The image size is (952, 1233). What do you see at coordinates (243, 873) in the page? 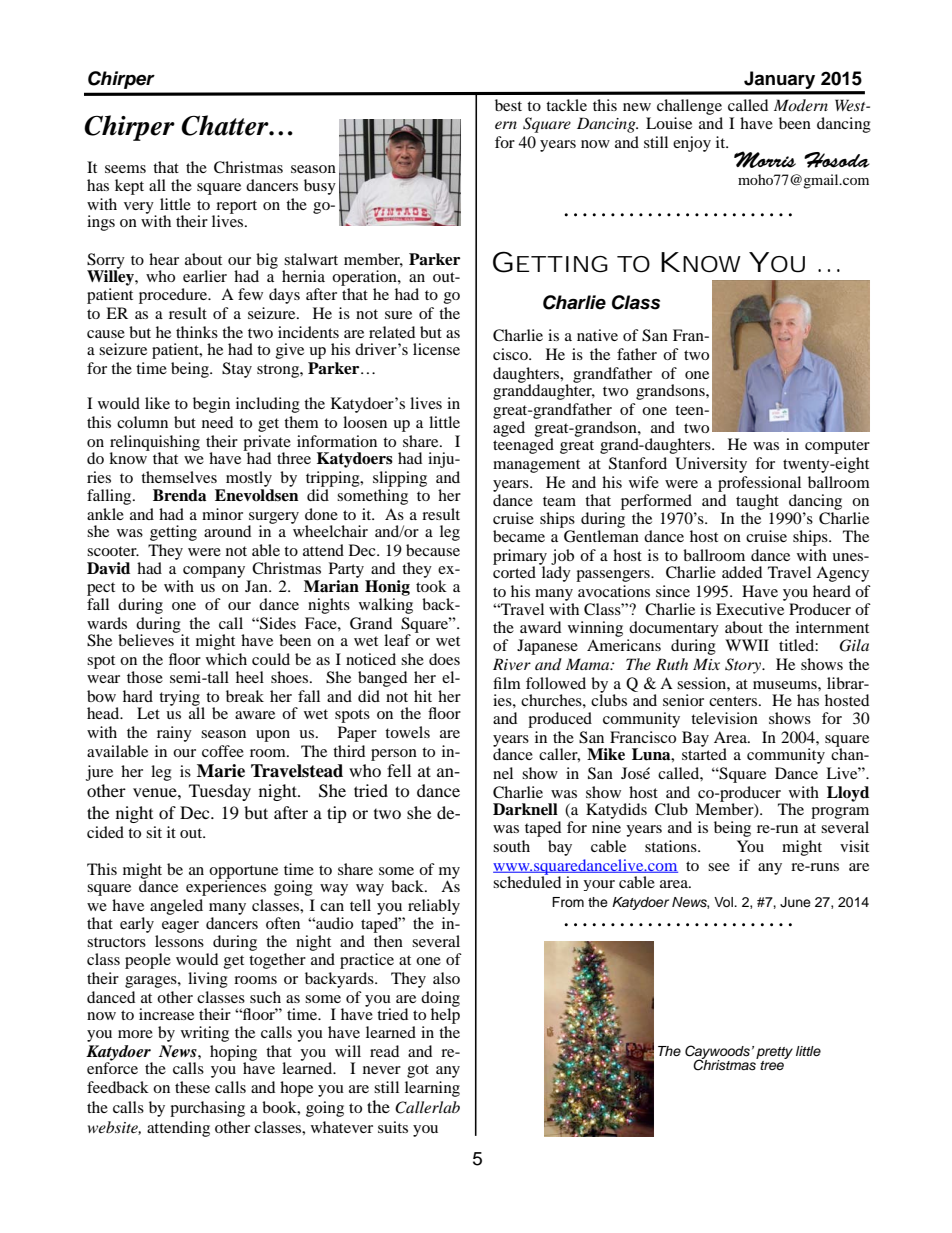
I see `opportune` at bounding box center [243, 873].
